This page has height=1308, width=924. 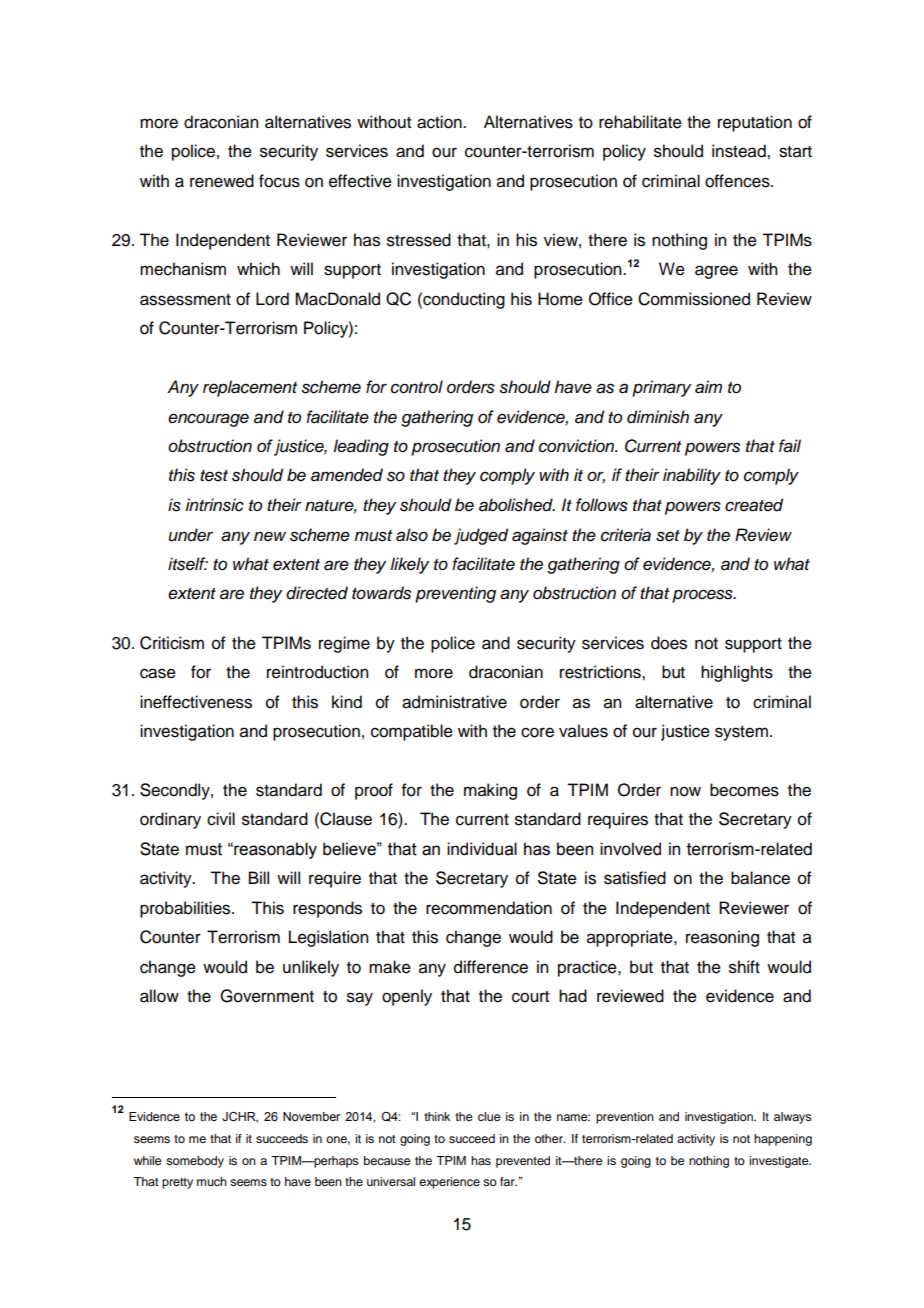 What do you see at coordinates (222, 181) in the page?
I see `renewed` at bounding box center [222, 181].
